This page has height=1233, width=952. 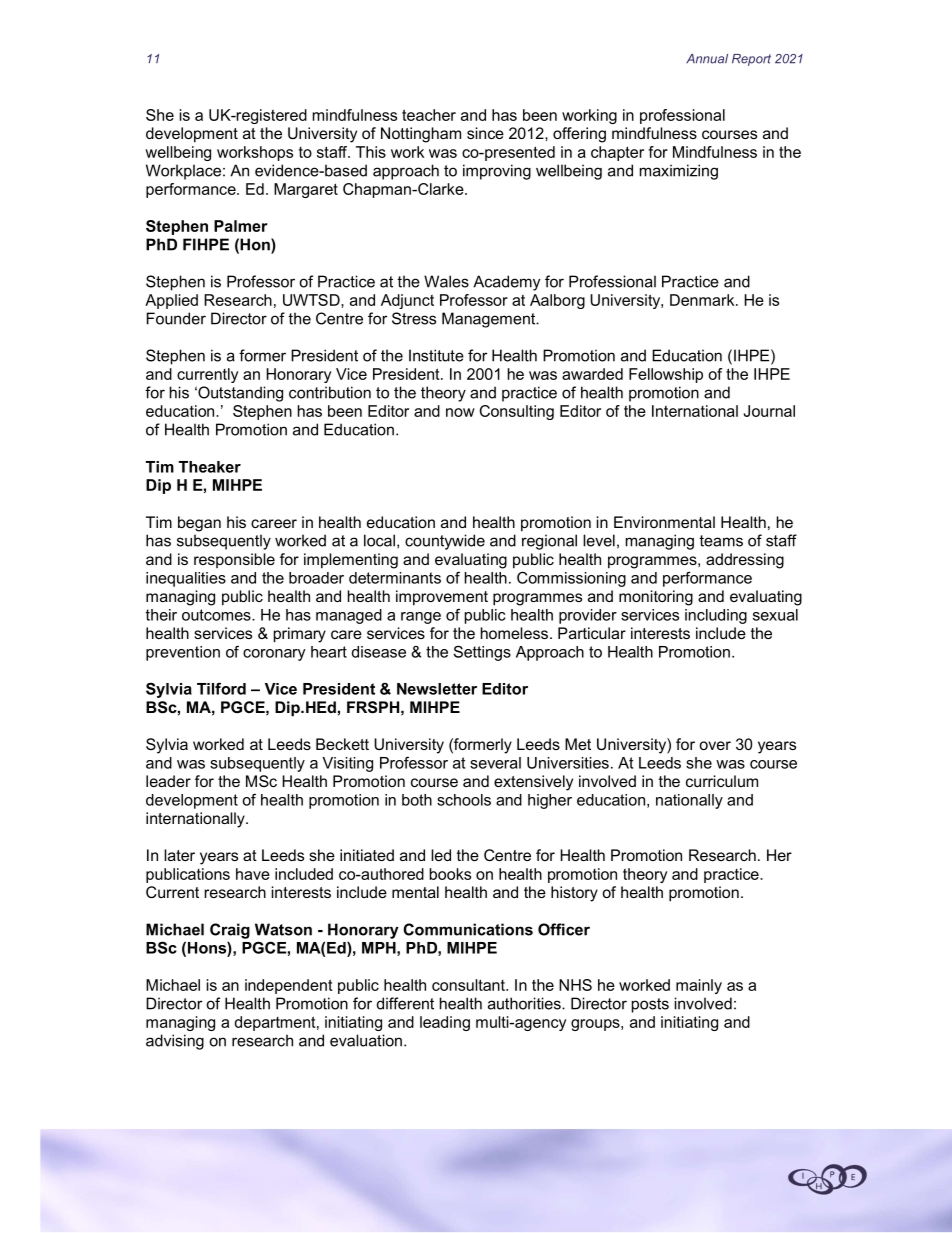 What do you see at coordinates (721, 541) in the page?
I see `teams` at bounding box center [721, 541].
